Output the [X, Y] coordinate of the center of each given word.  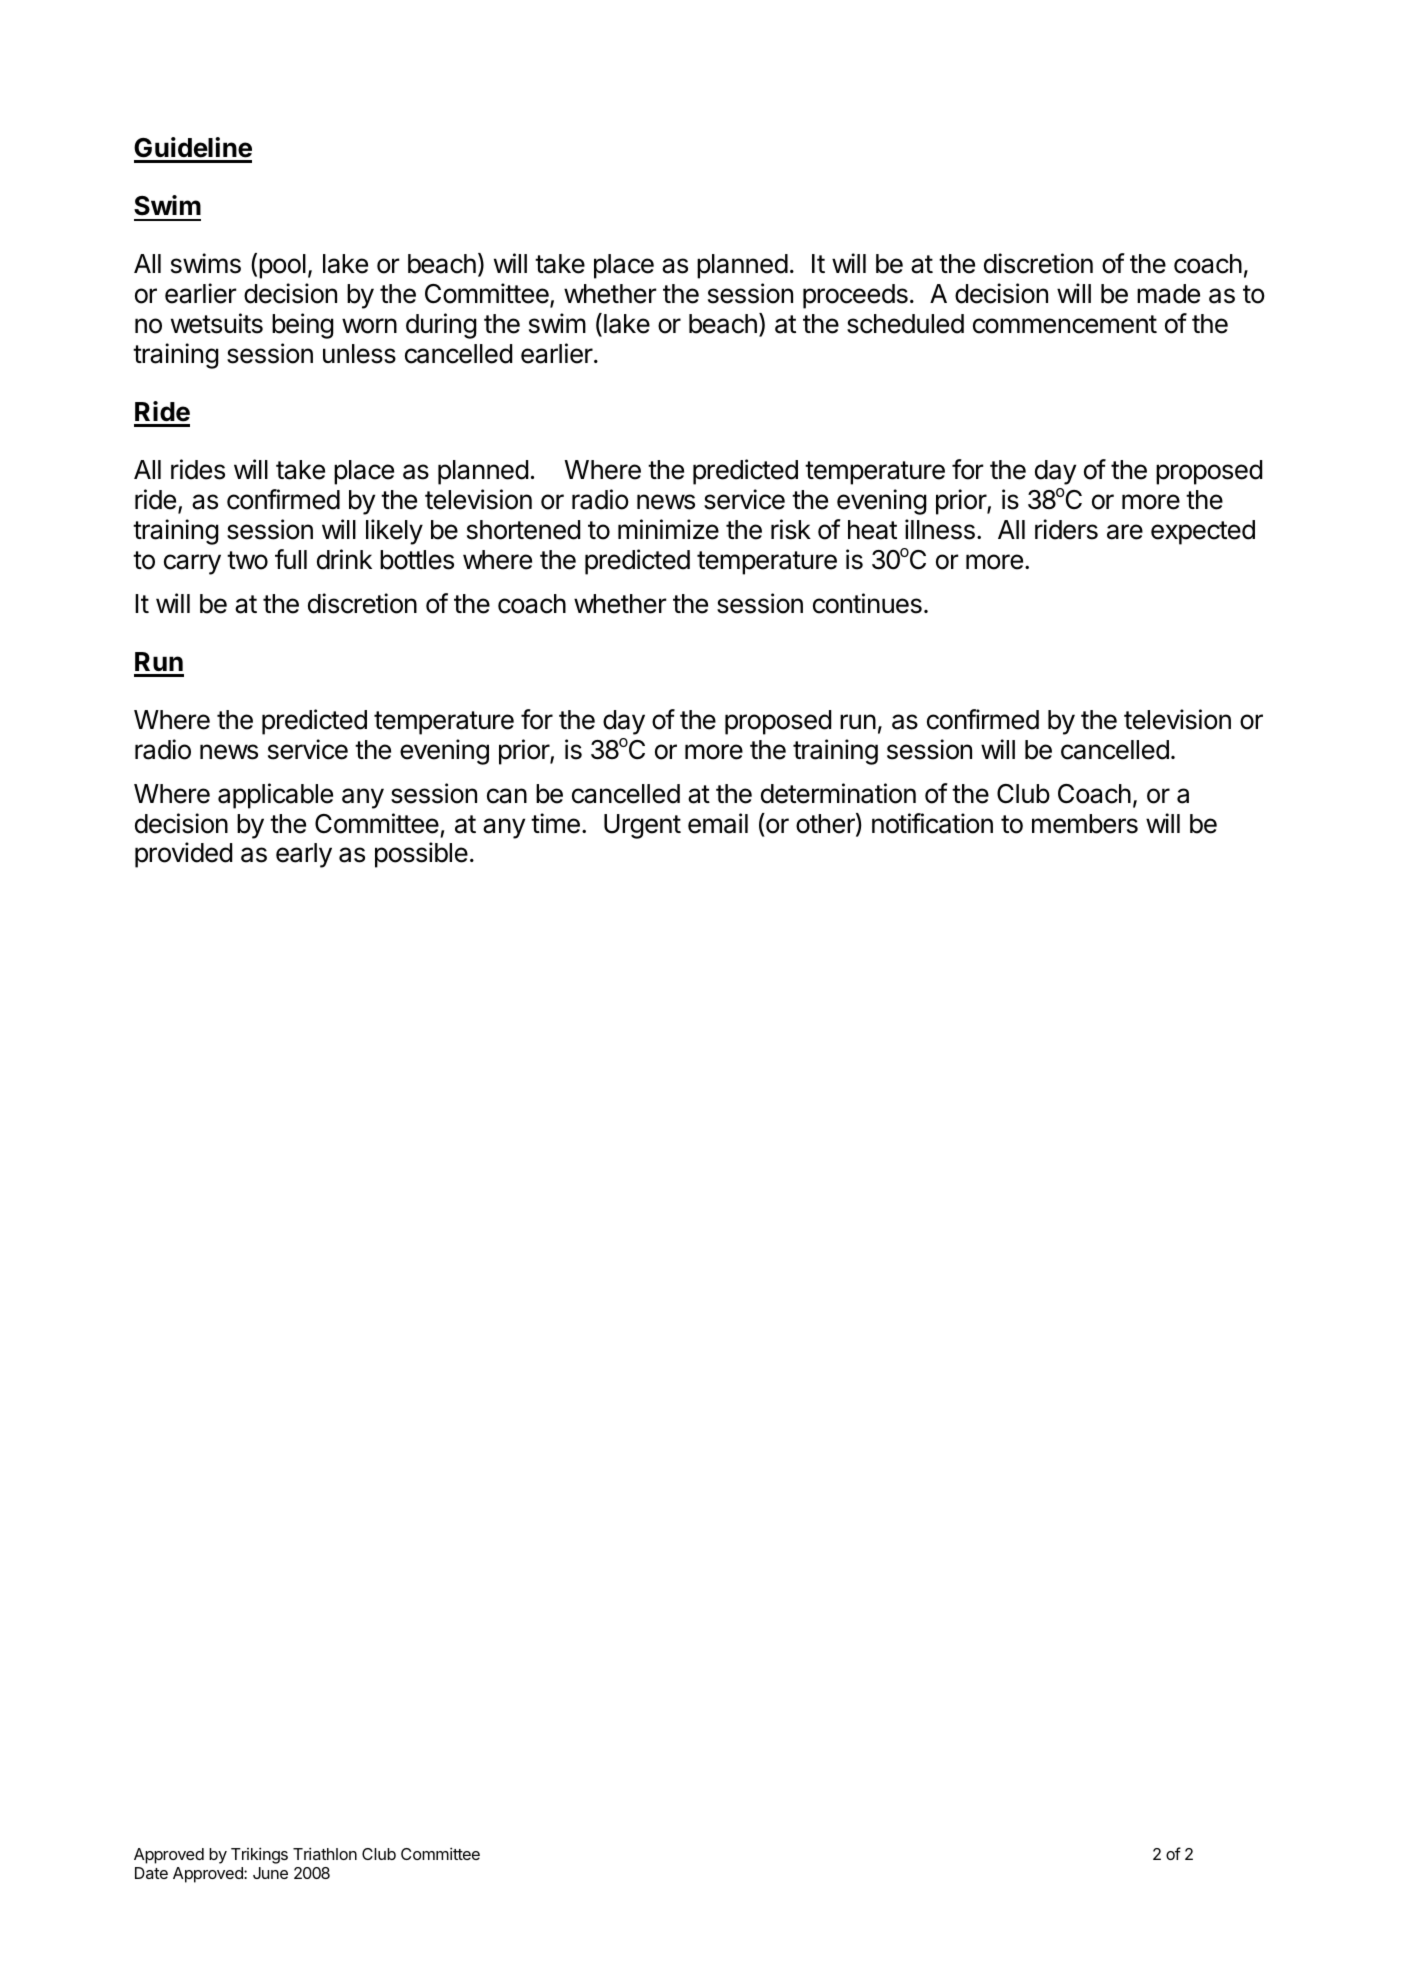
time [555, 823]
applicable [275, 796]
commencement [1065, 324]
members [1085, 824]
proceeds [855, 296]
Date [151, 1873]
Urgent [642, 826]
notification [932, 823]
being [303, 326]
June [270, 1873]
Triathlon [325, 1853]
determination [838, 793]
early [304, 855]
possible [421, 855]
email [718, 823]
